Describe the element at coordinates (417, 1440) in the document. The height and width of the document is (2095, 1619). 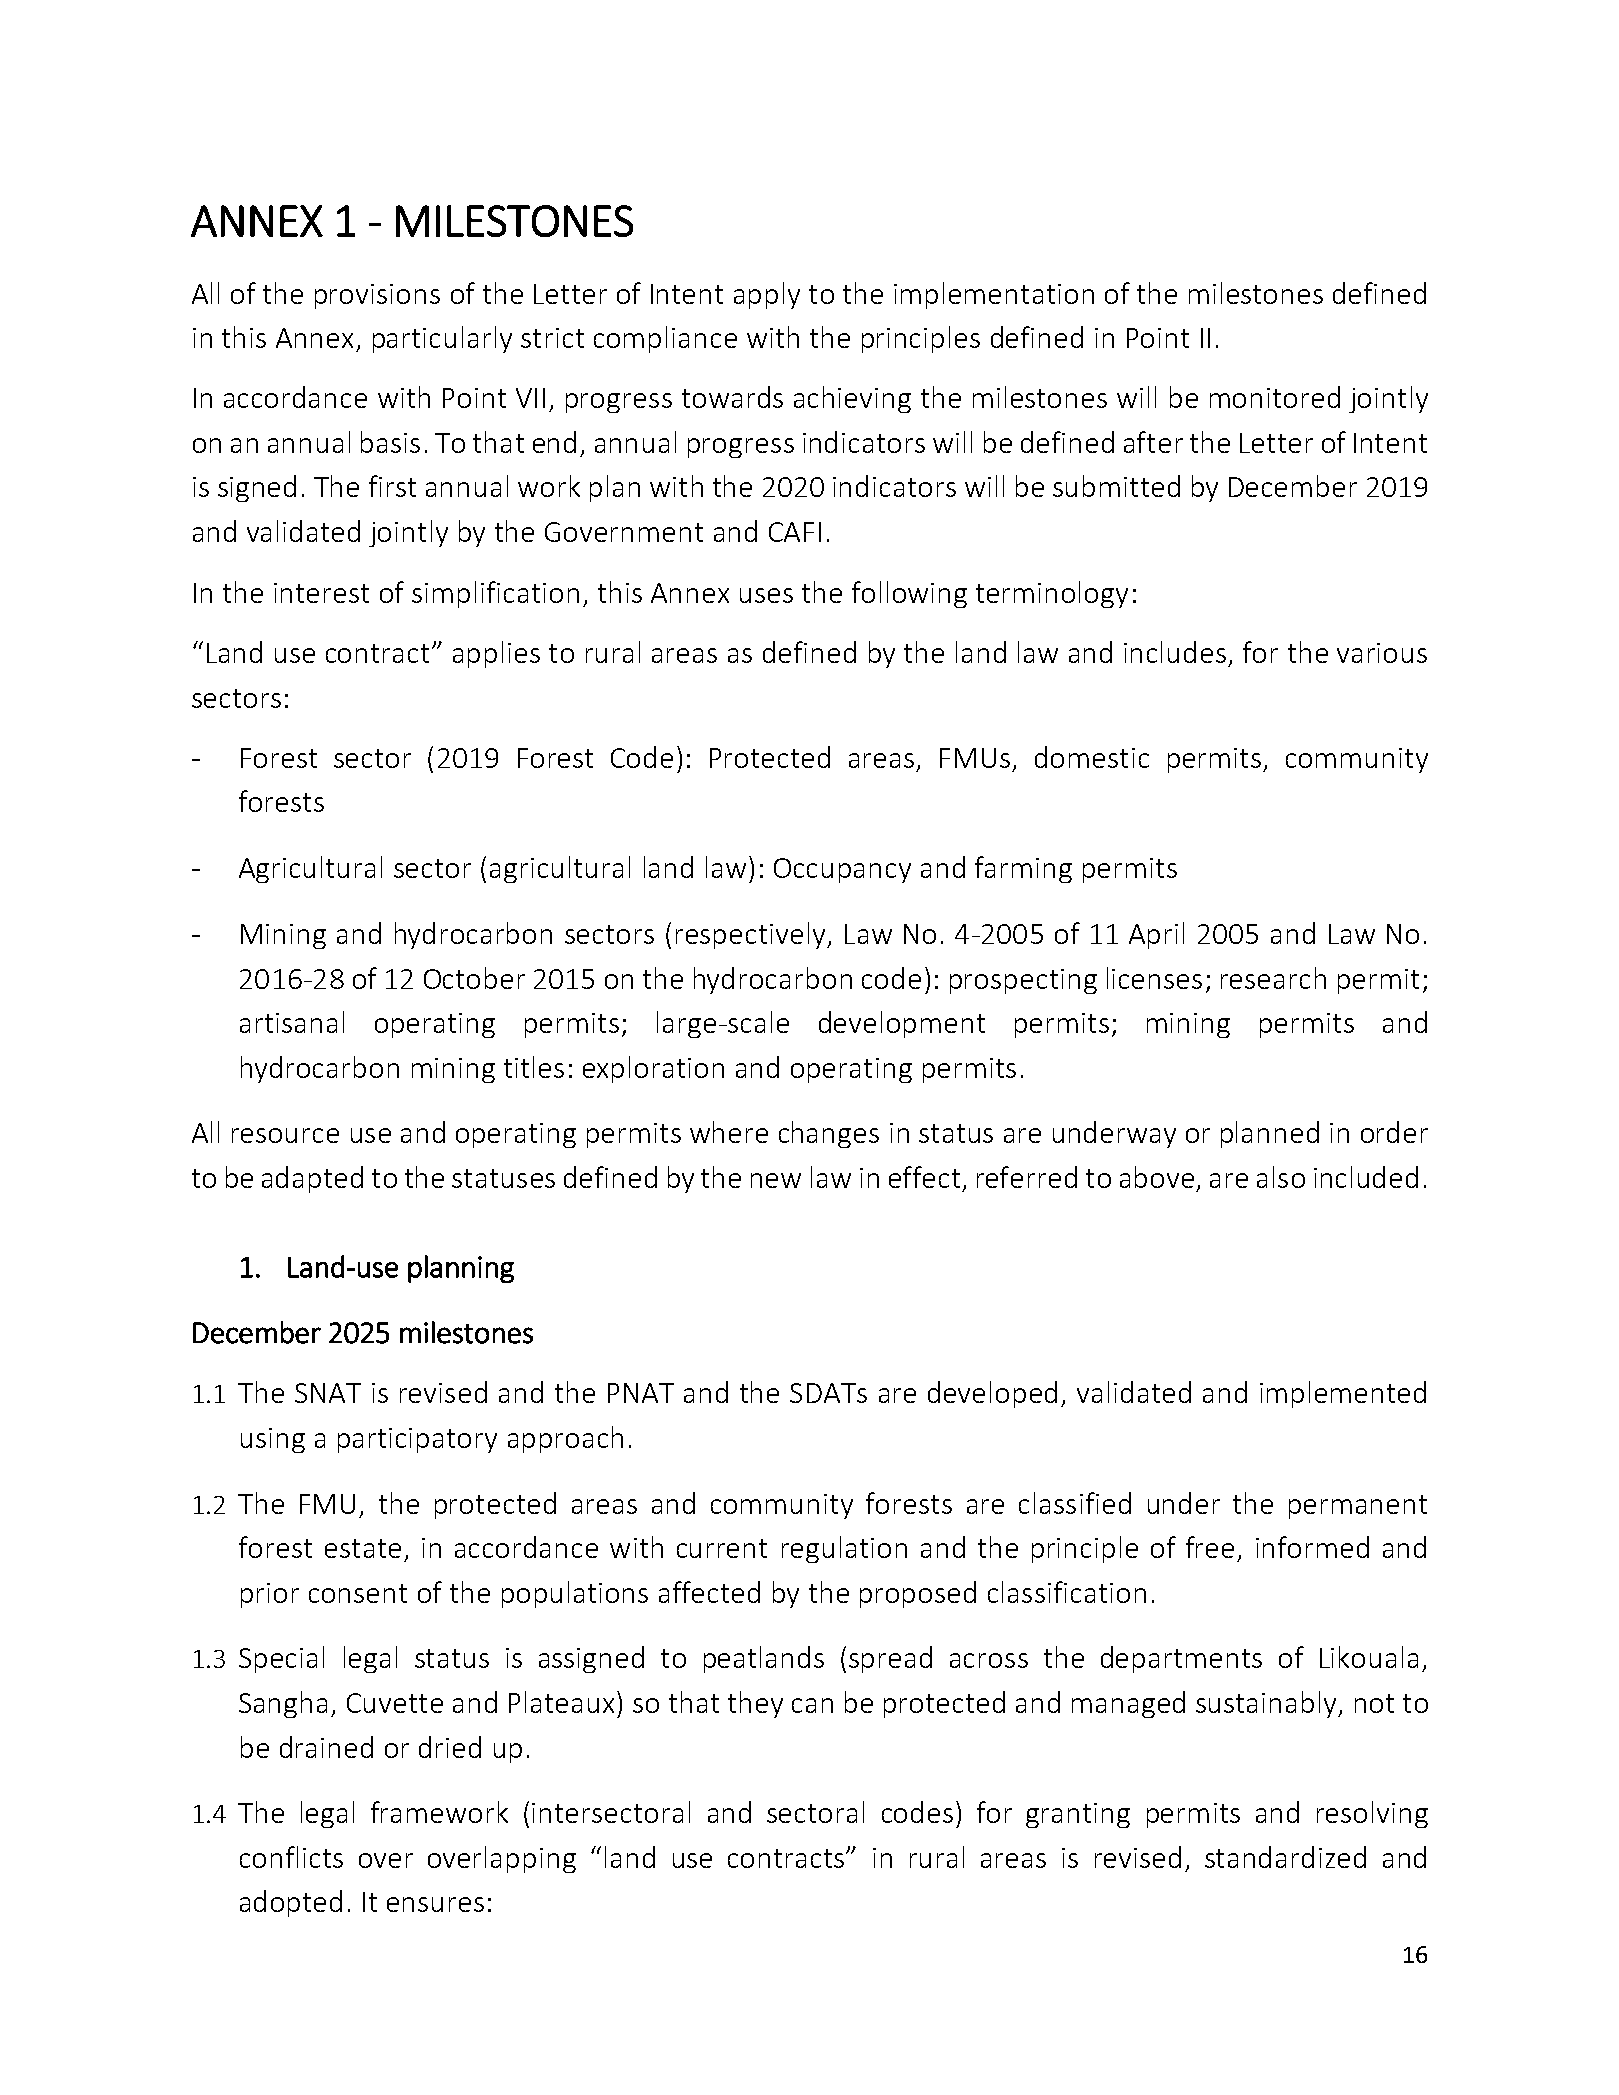
I see `participatory` at that location.
